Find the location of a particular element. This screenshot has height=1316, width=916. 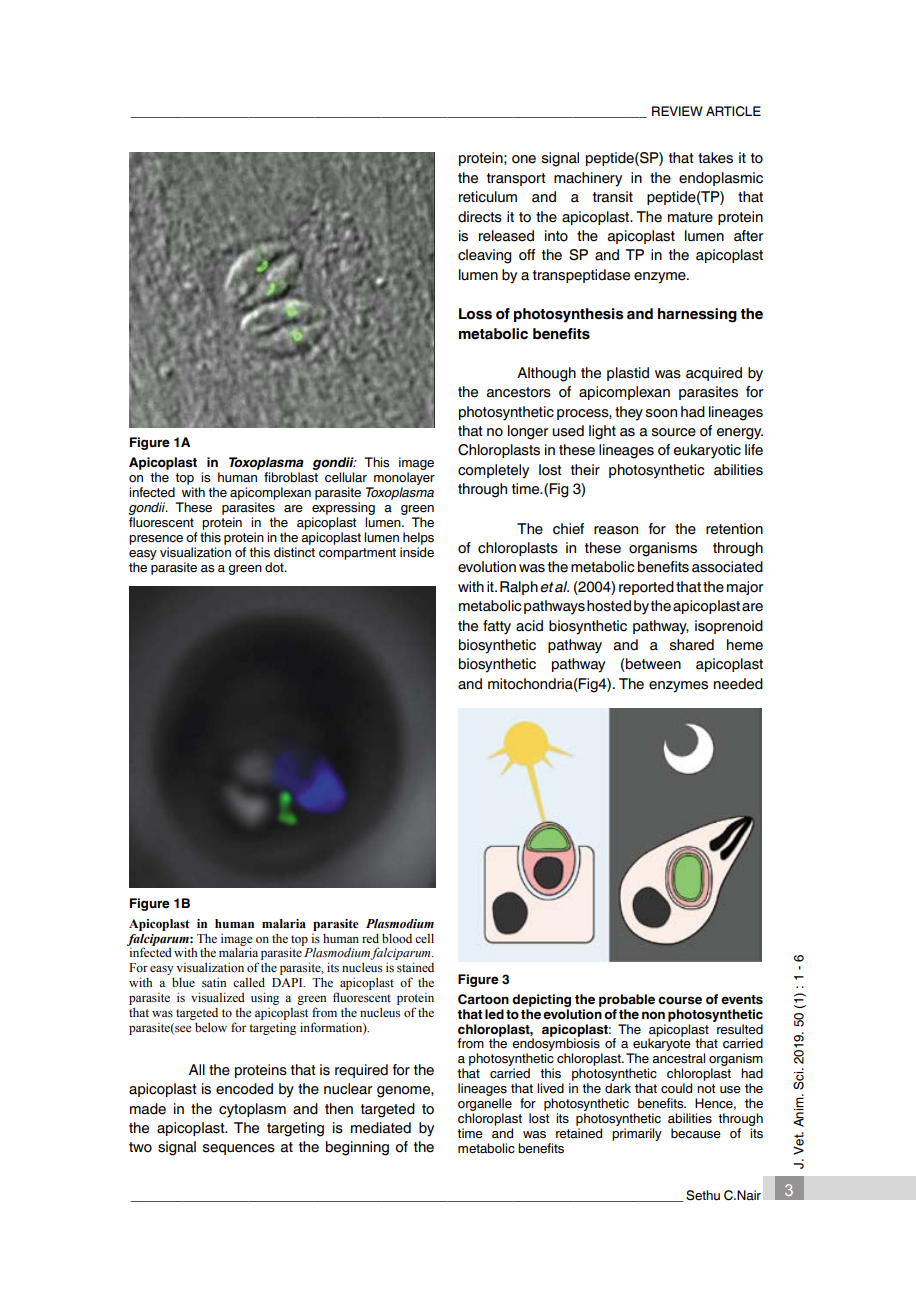

directs is located at coordinates (480, 217).
